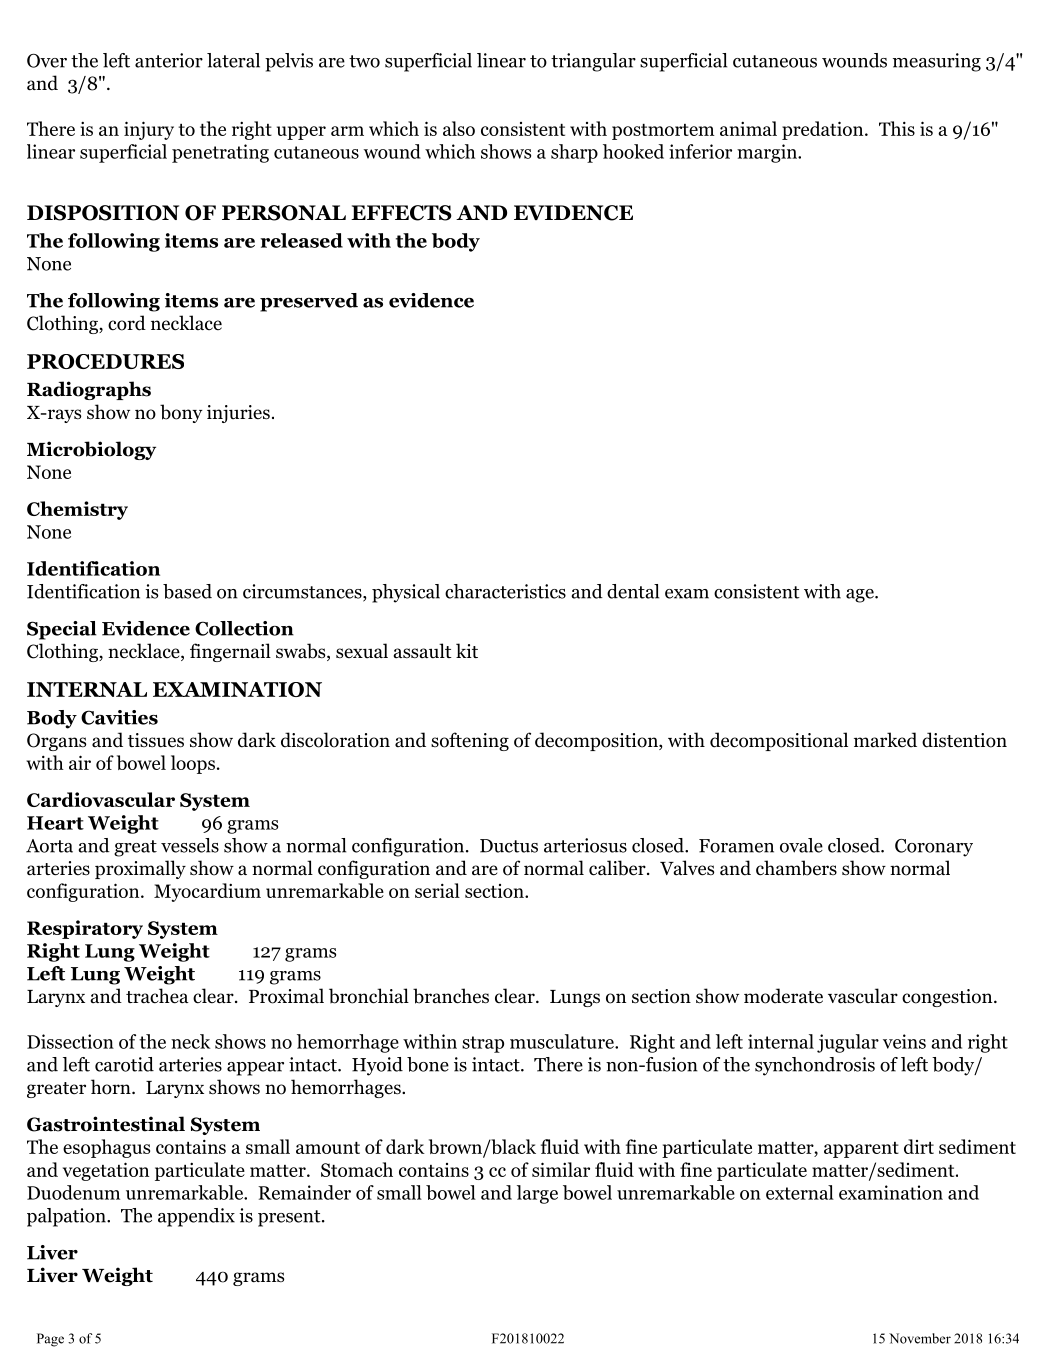  What do you see at coordinates (824, 130) in the page?
I see `predation` at bounding box center [824, 130].
